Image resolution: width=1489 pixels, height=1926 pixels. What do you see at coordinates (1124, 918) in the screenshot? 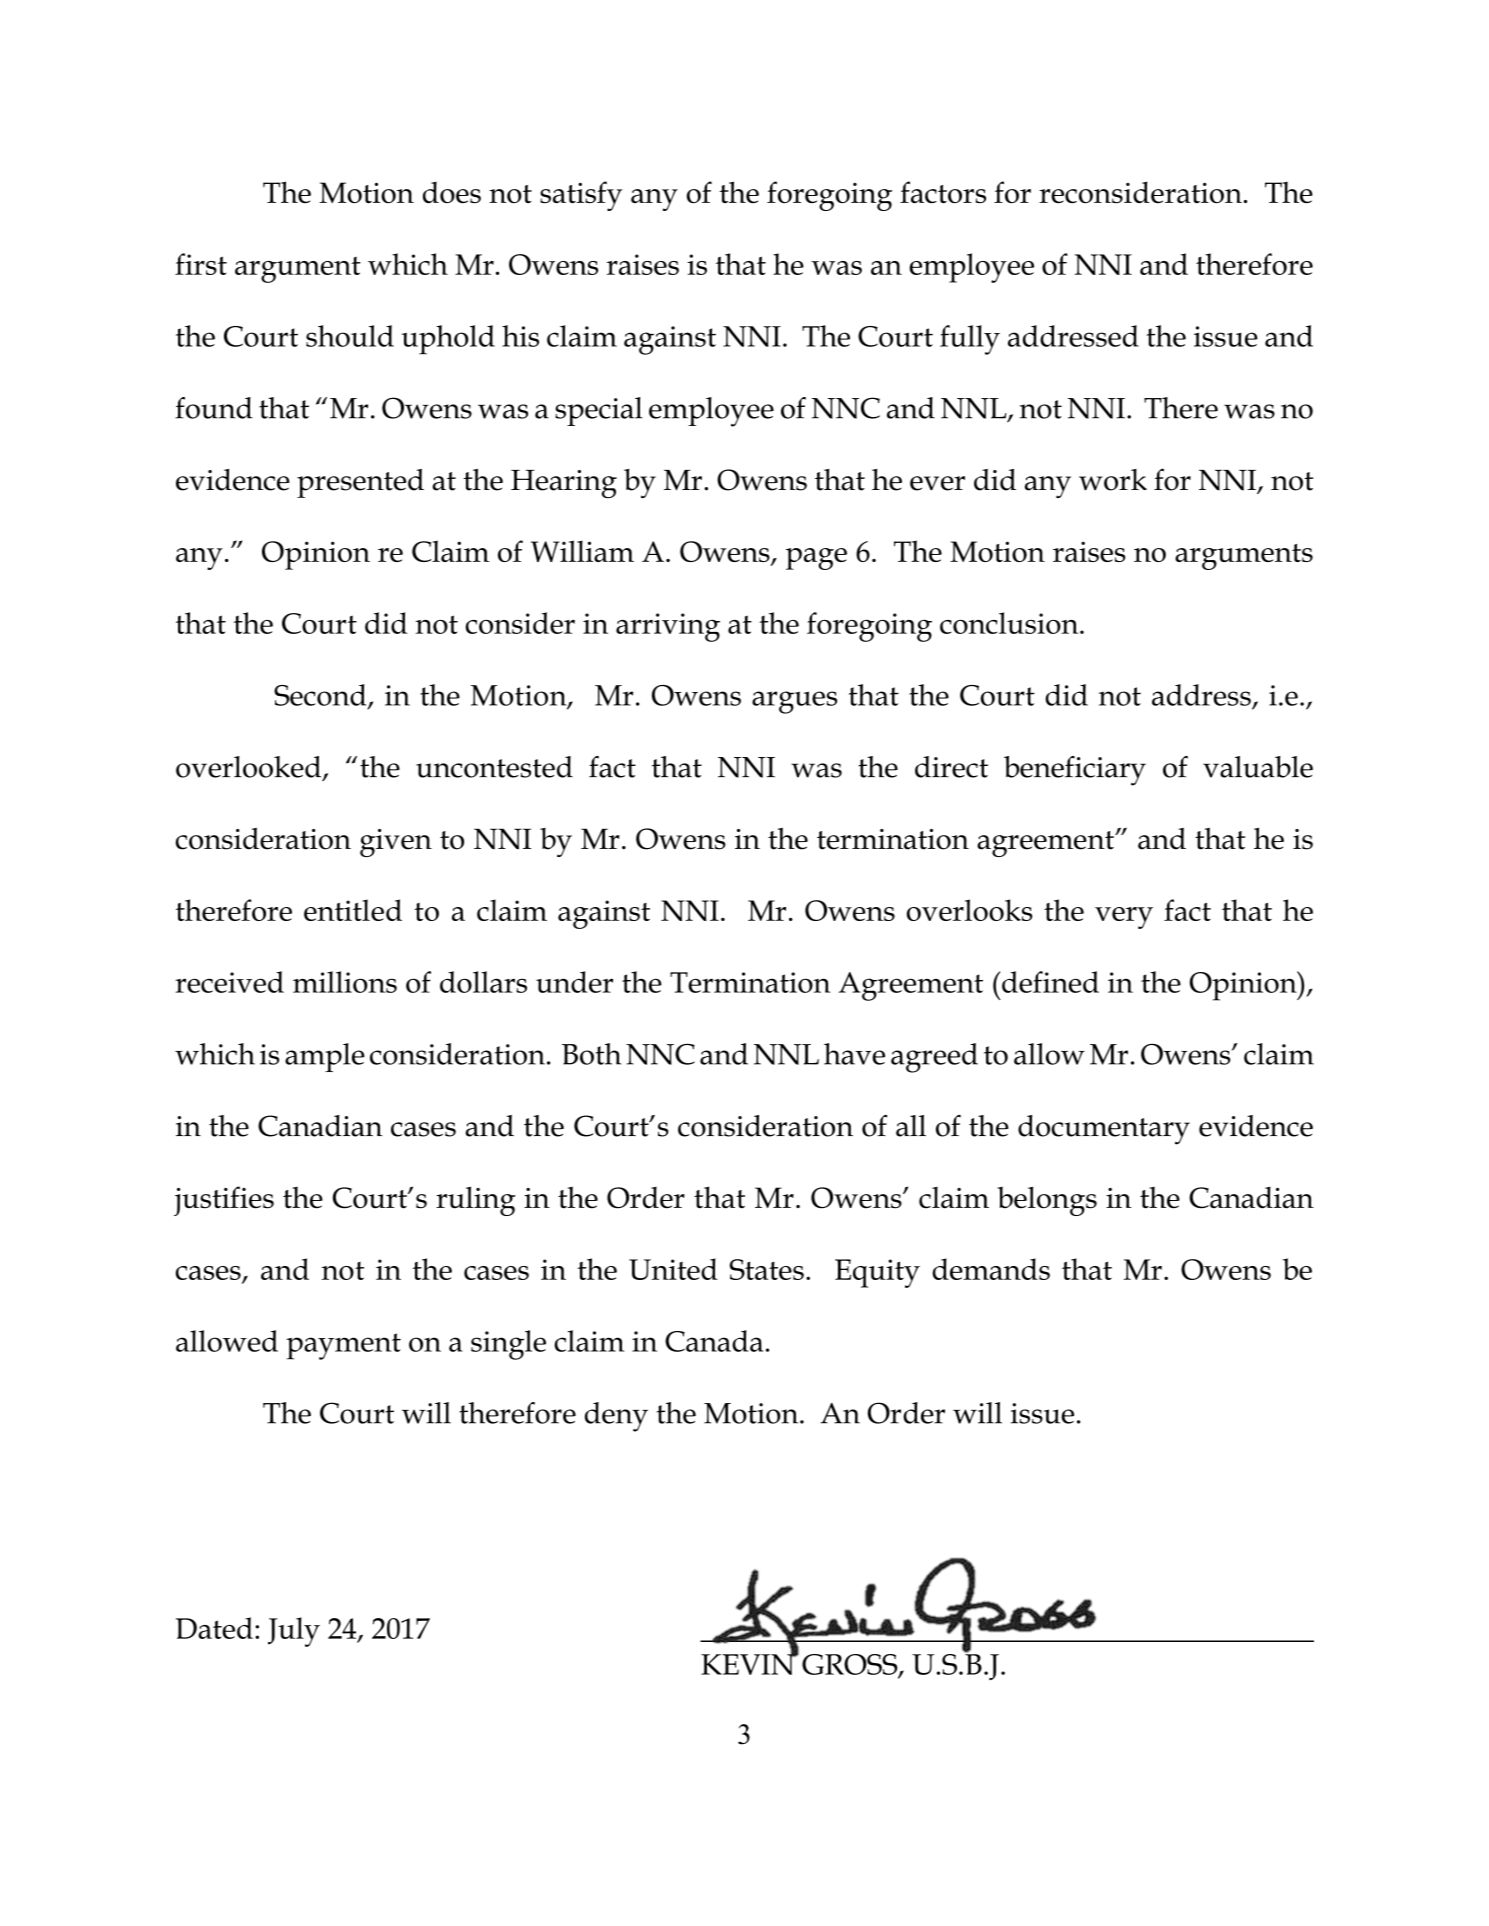
I see `very` at bounding box center [1124, 918].
